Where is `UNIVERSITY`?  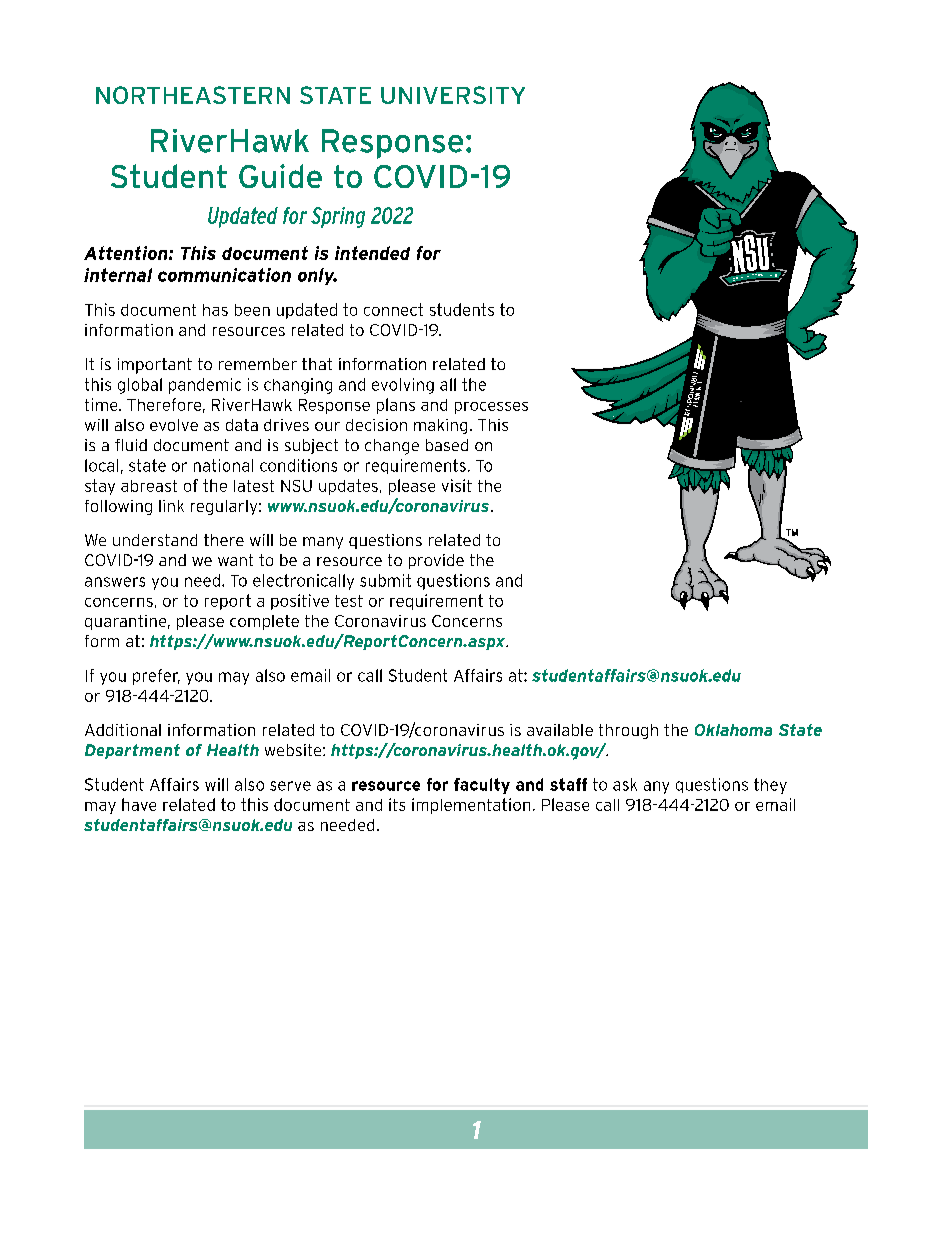
UNIVERSITY is located at coordinates (453, 95).
